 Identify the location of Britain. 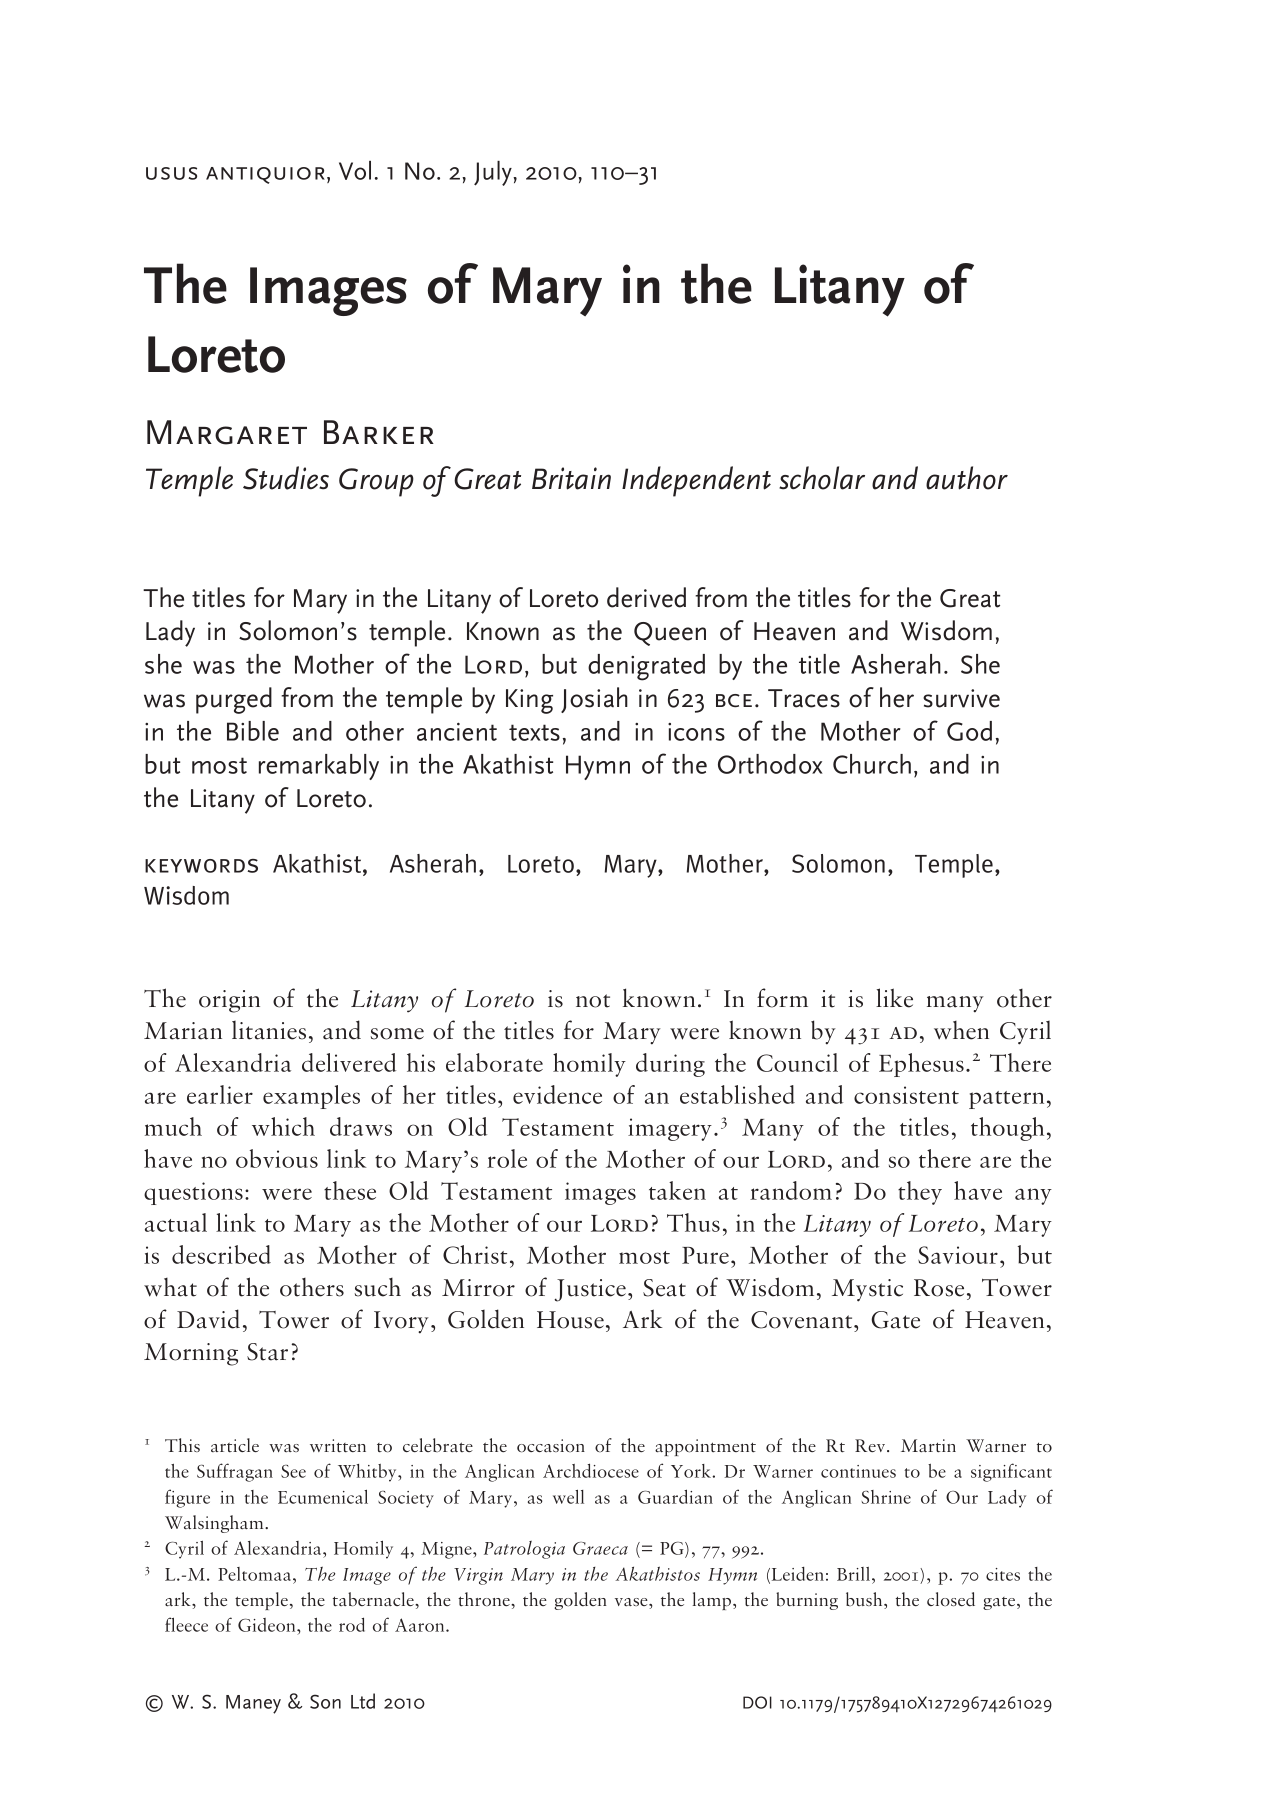
(571, 478).
